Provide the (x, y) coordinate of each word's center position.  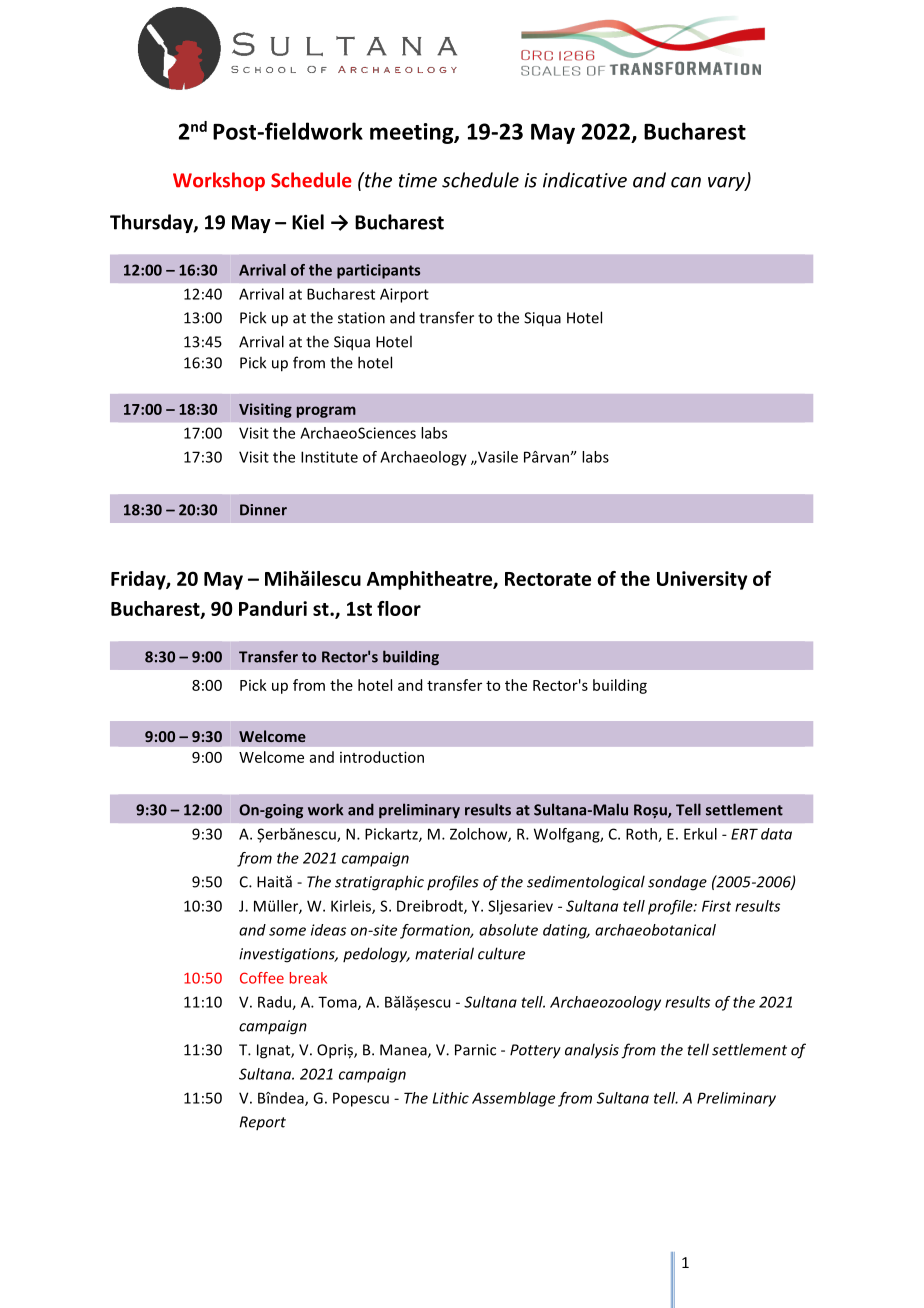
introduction (382, 757)
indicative (585, 180)
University (702, 580)
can (686, 182)
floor (399, 608)
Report (263, 1123)
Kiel (308, 222)
